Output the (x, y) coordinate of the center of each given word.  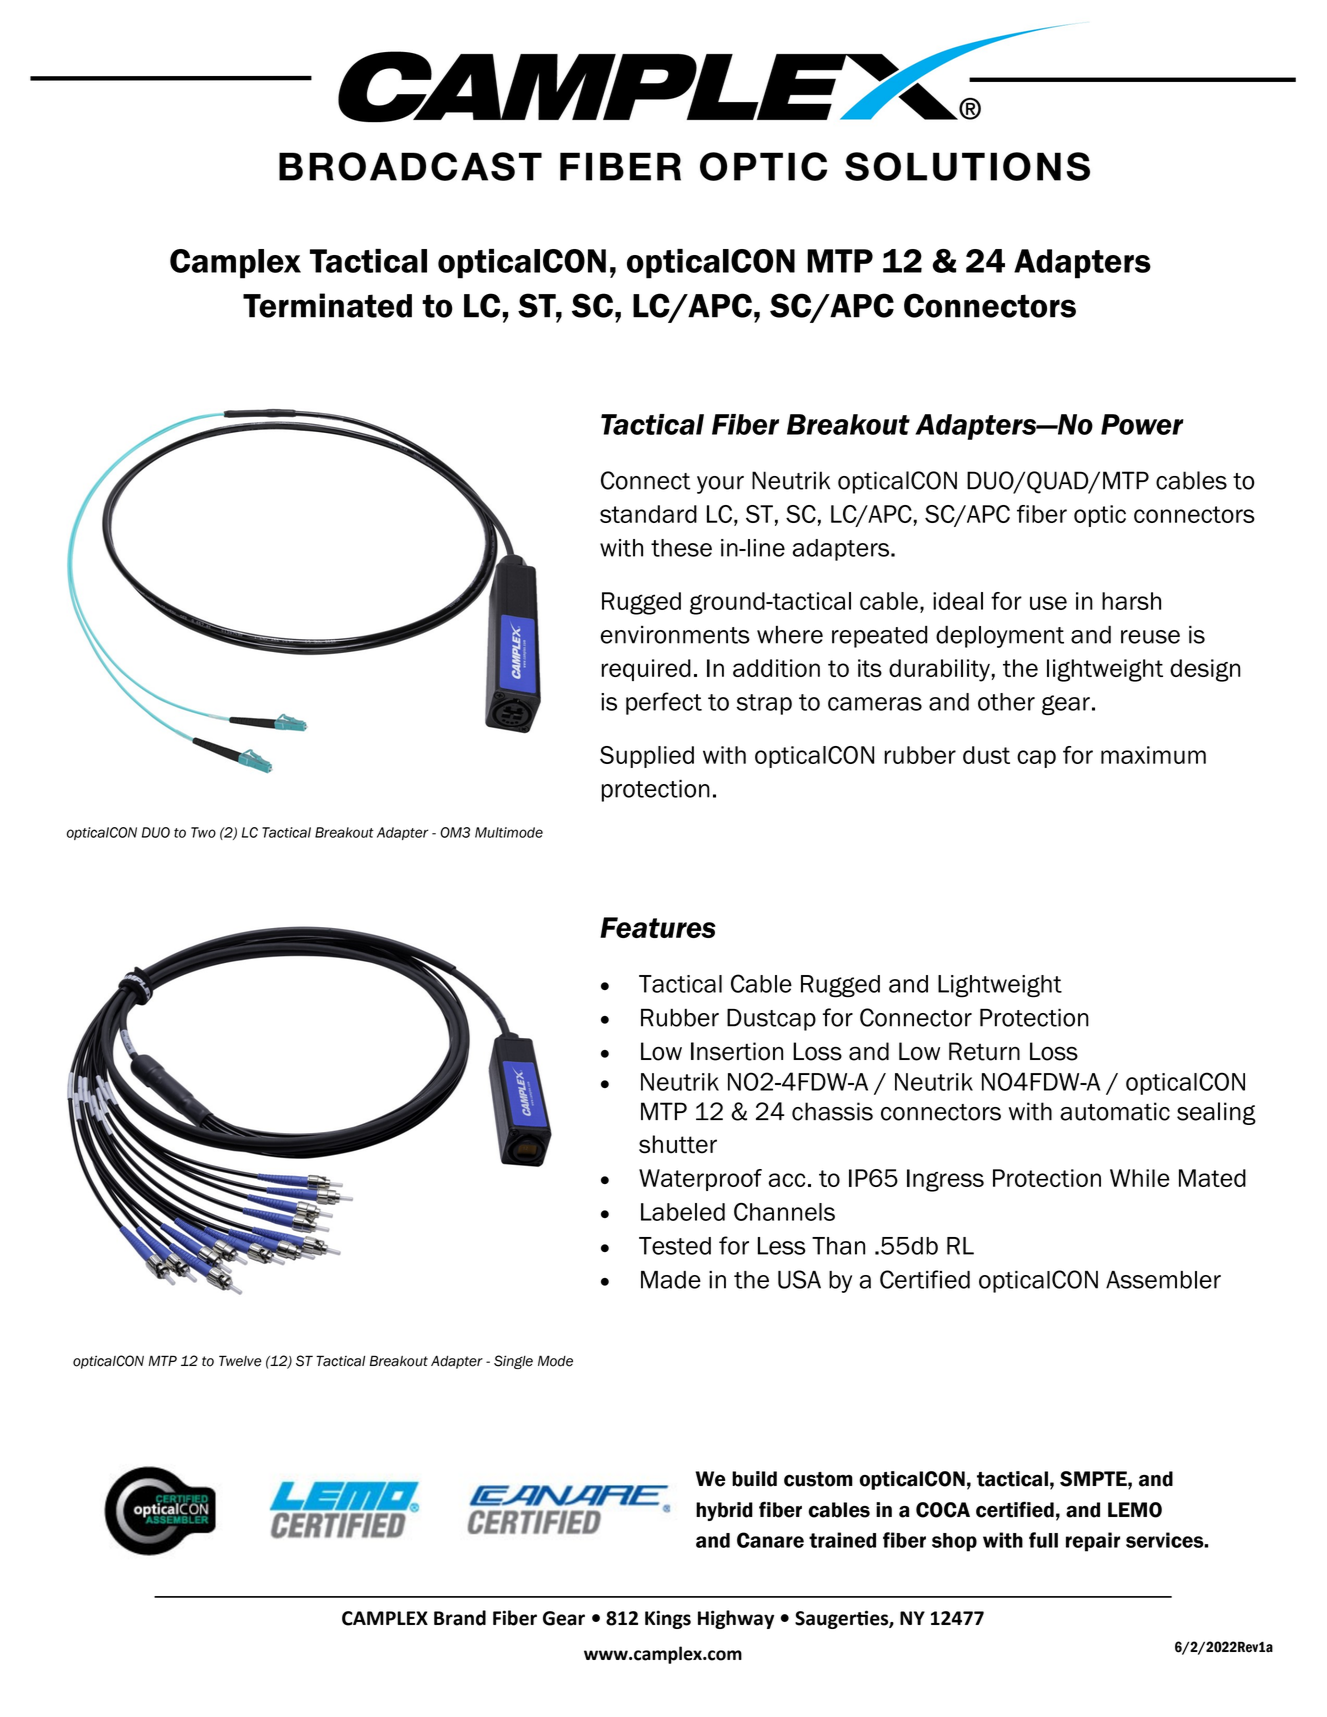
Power (1142, 424)
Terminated (327, 305)
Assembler (1163, 1280)
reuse (1150, 637)
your (720, 485)
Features (658, 927)
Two (203, 832)
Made (671, 1280)
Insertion (737, 1051)
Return (984, 1051)
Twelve (240, 1361)
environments (675, 635)
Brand (460, 1618)
